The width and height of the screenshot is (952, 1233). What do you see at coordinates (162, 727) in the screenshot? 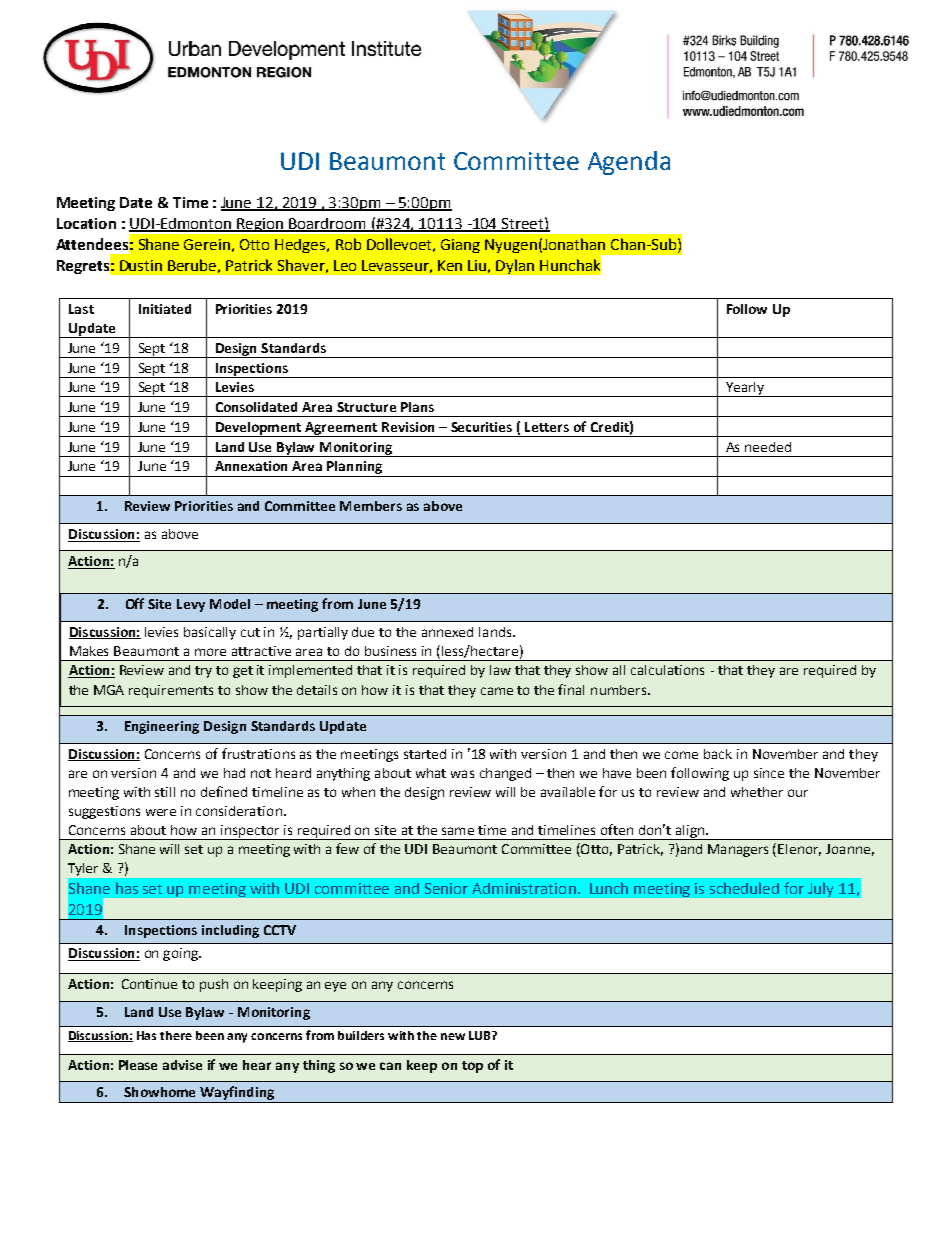
I see `Engineering` at bounding box center [162, 727].
